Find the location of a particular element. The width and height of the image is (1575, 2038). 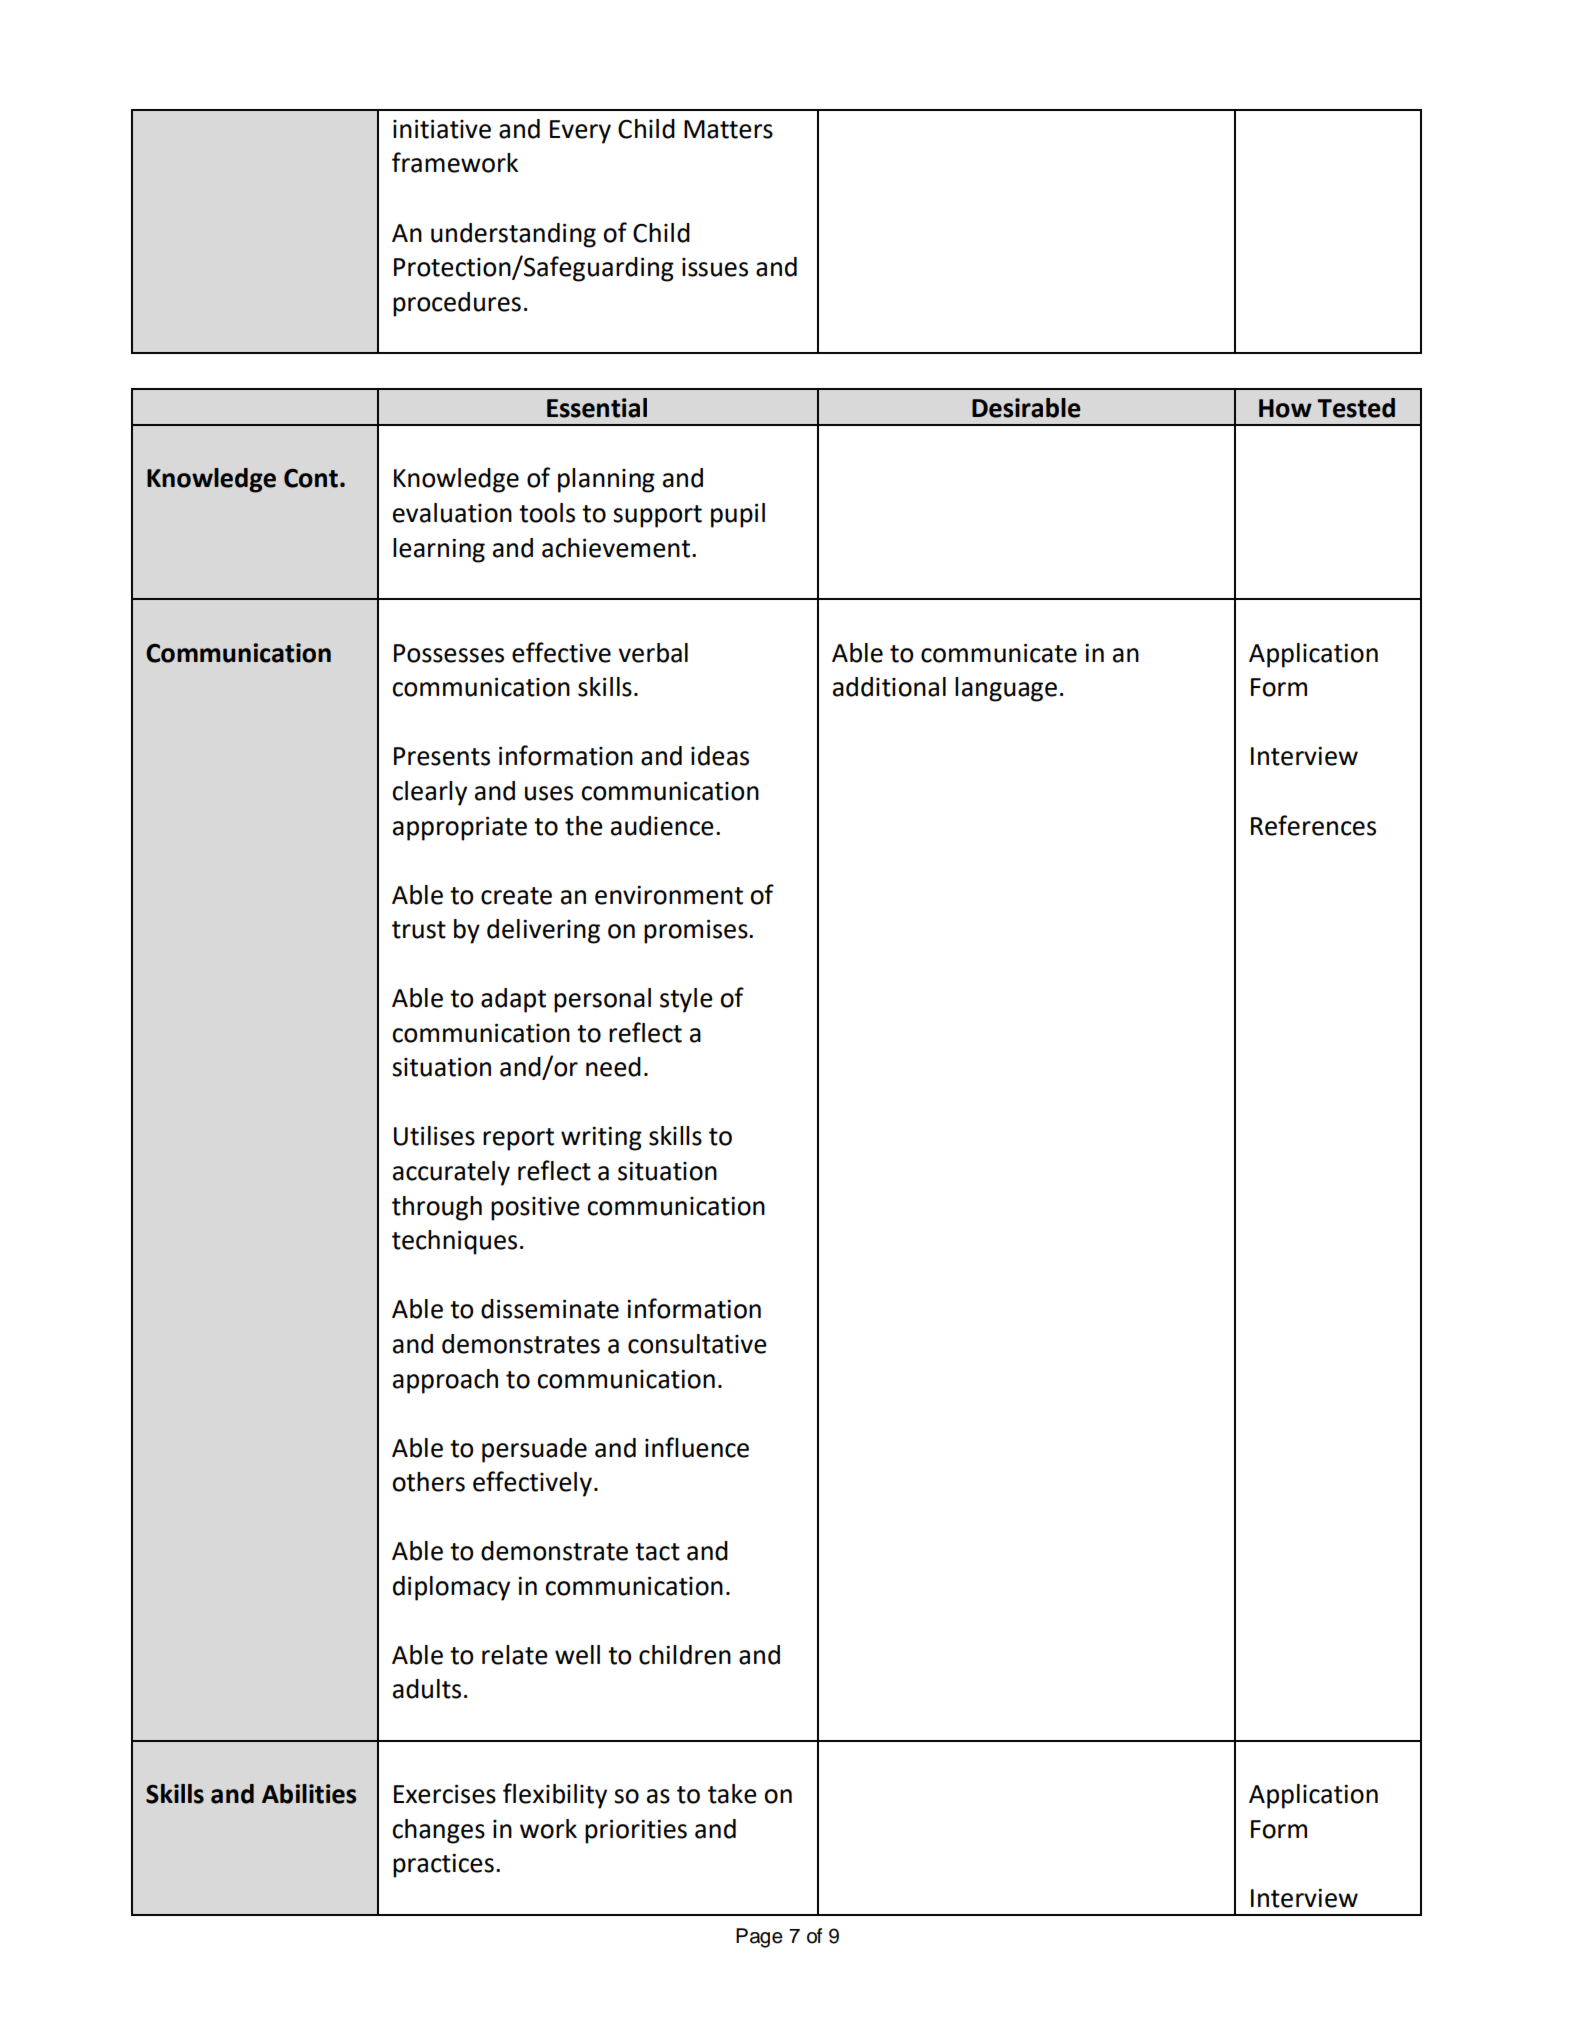

Presents is located at coordinates (442, 756).
